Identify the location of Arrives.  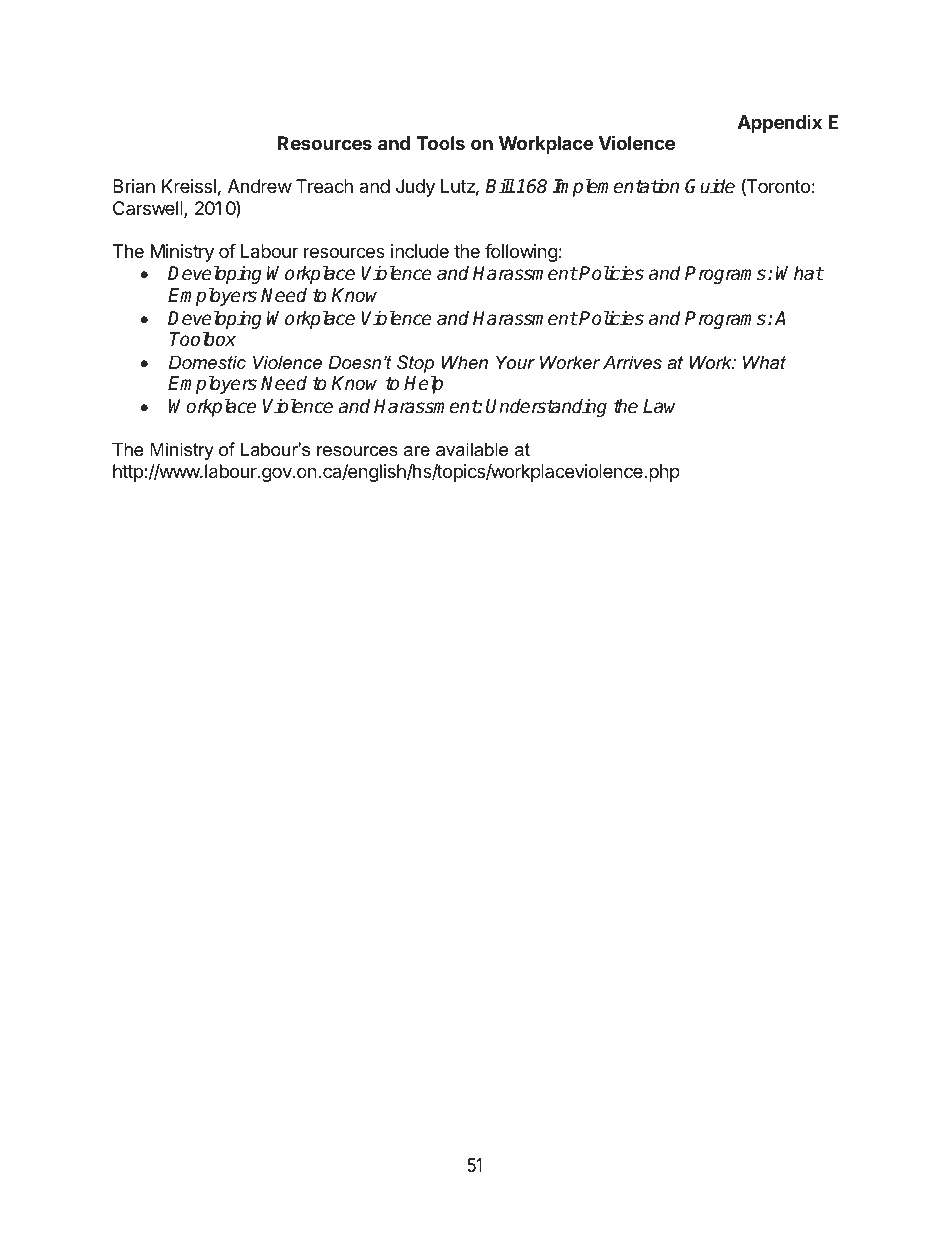
(632, 362).
